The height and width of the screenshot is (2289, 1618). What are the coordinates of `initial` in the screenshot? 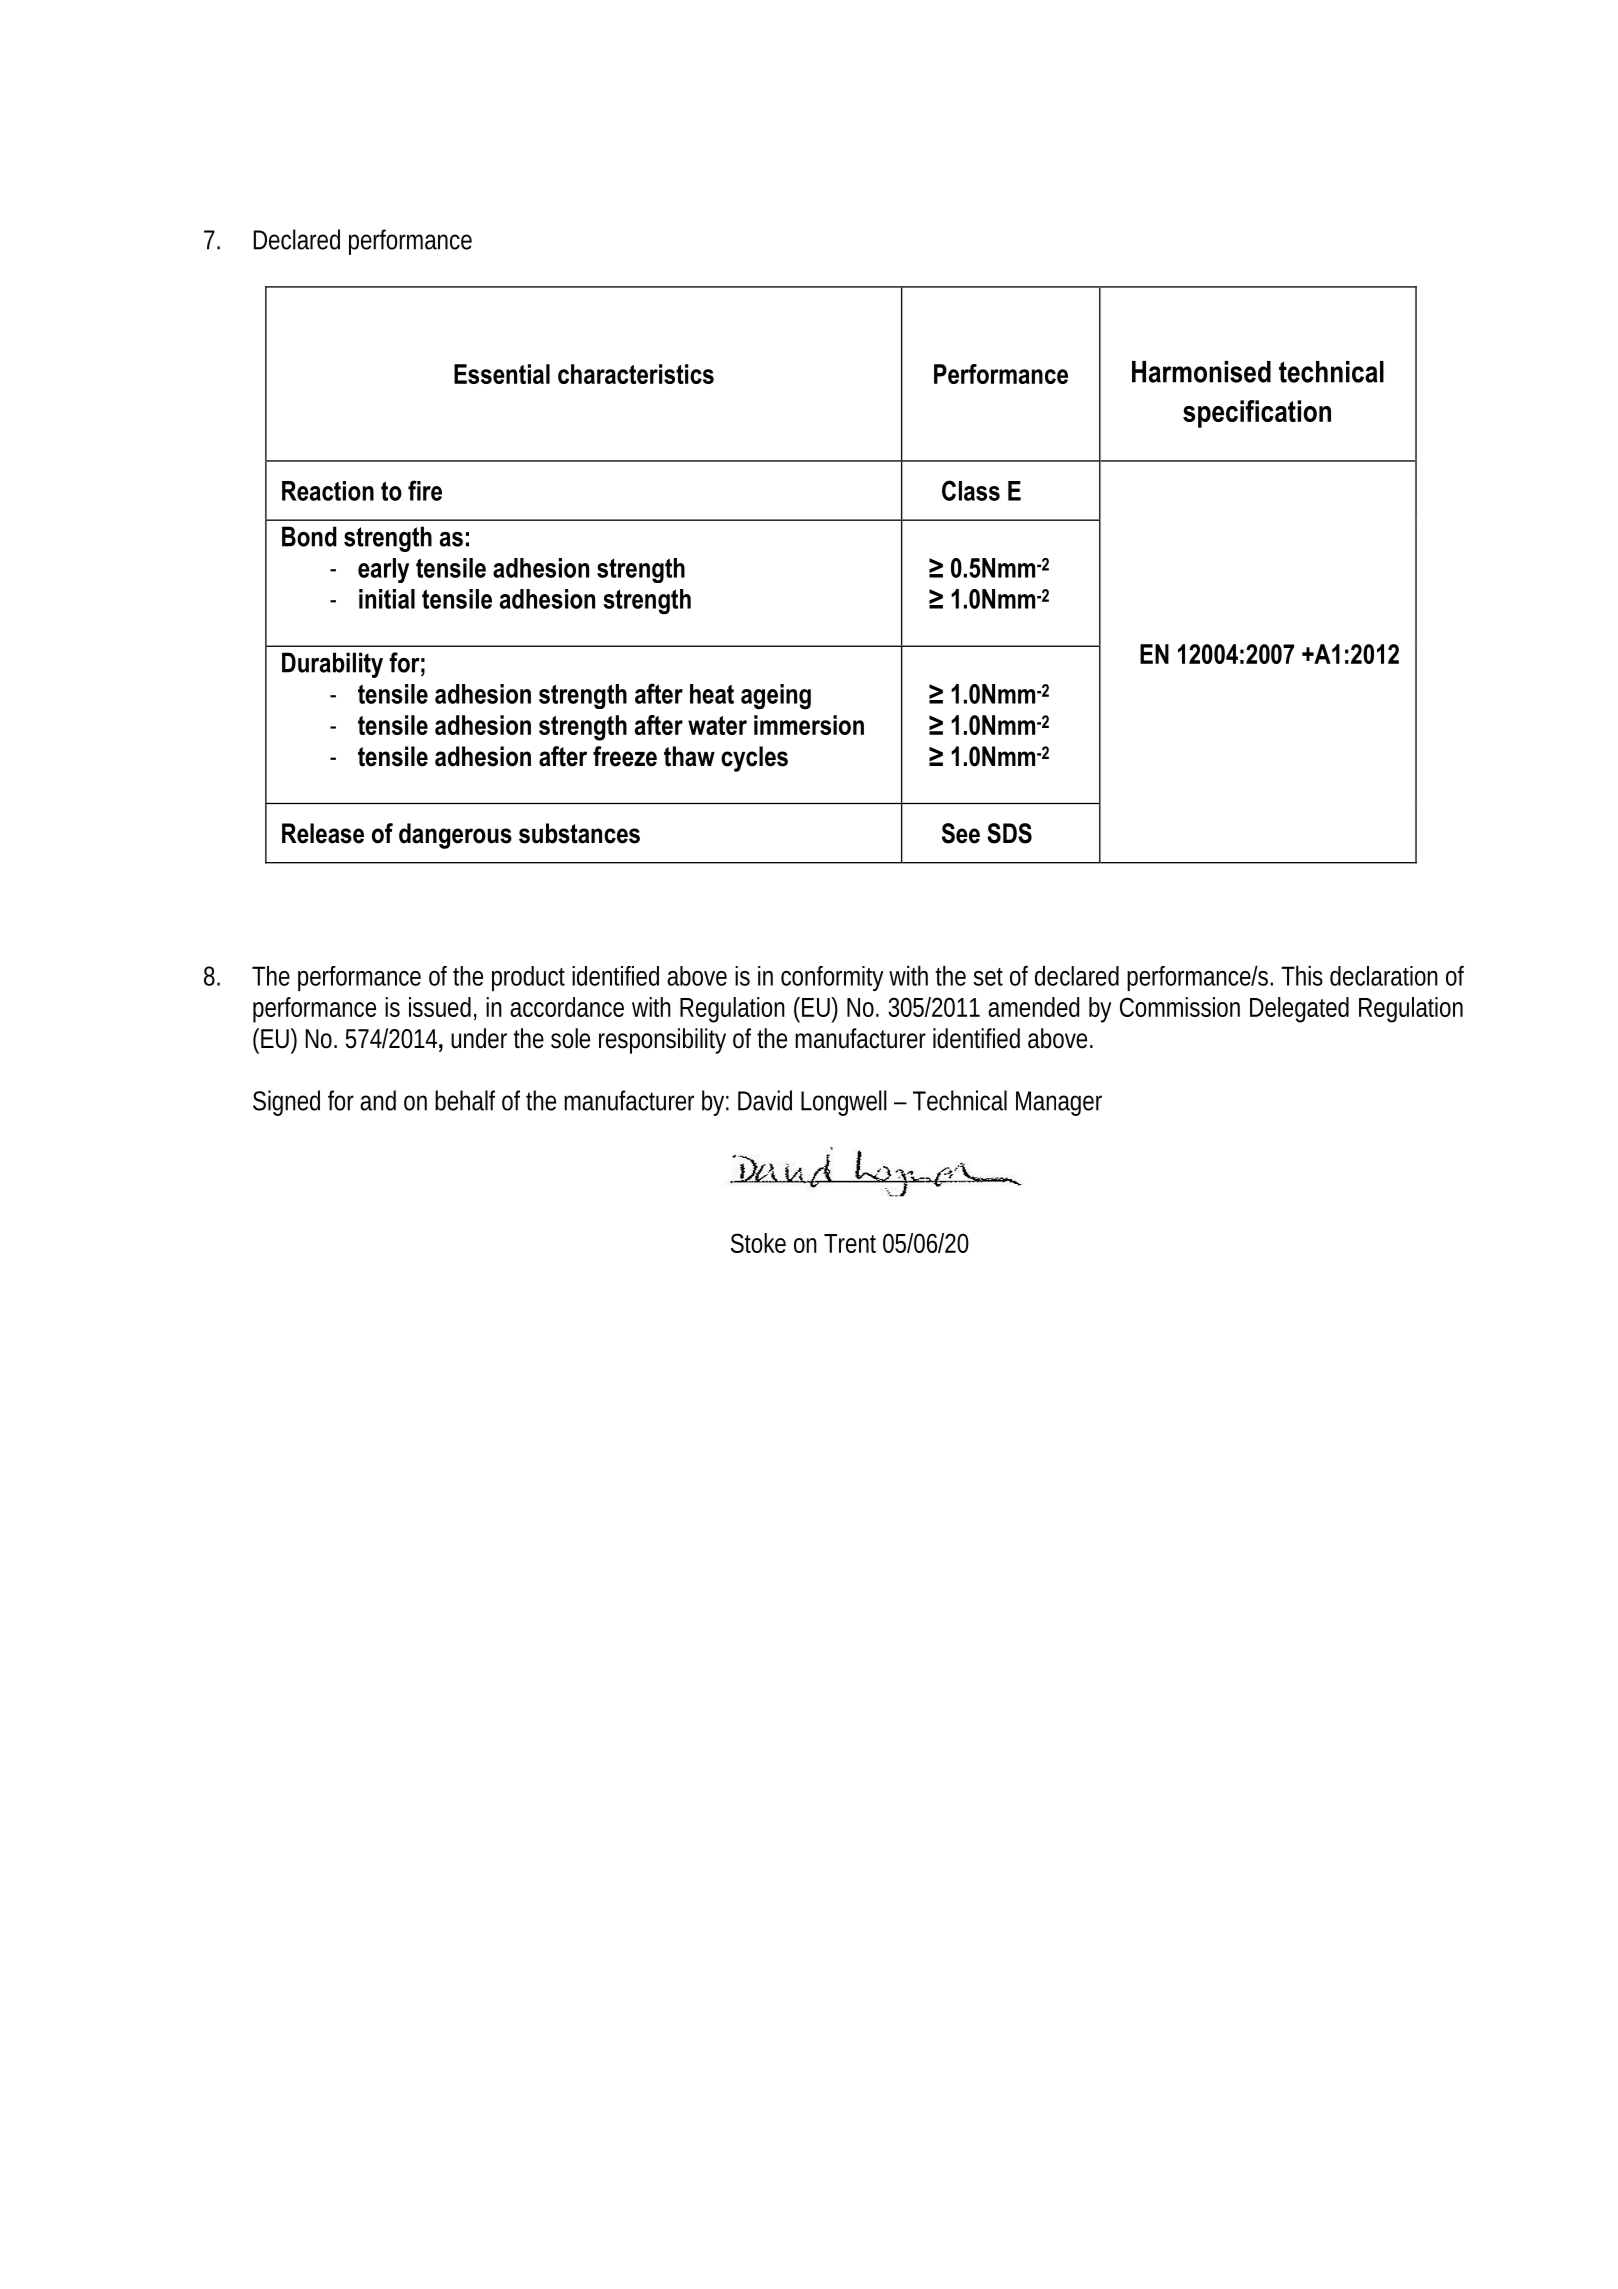 It's located at (387, 599).
